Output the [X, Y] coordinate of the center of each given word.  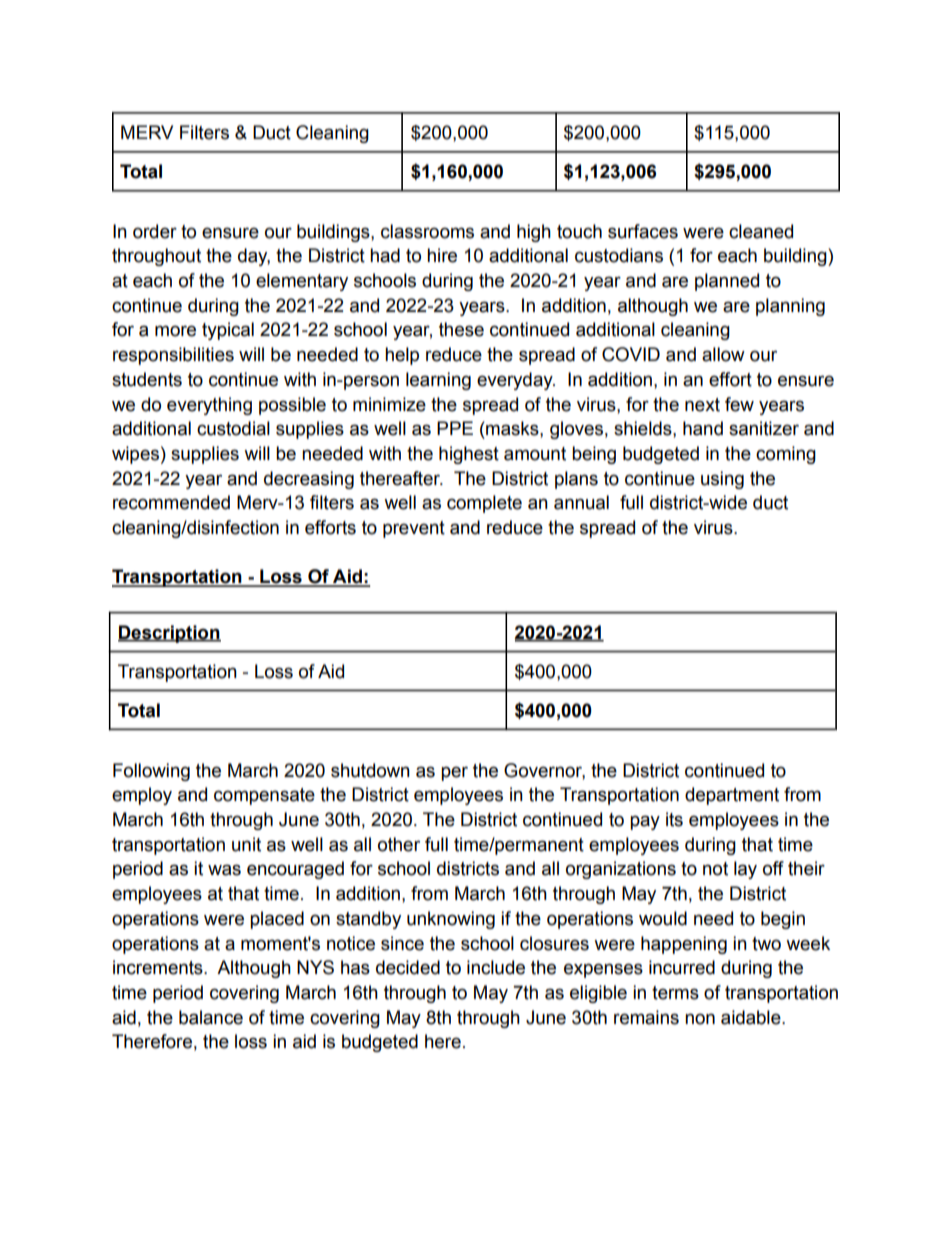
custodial [233, 428]
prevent [414, 529]
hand [703, 428]
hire [442, 255]
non [700, 1019]
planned [727, 282]
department [732, 796]
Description [169, 634]
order [155, 231]
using [722, 480]
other [399, 844]
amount [535, 454]
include [496, 967]
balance [211, 1017]
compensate [264, 796]
